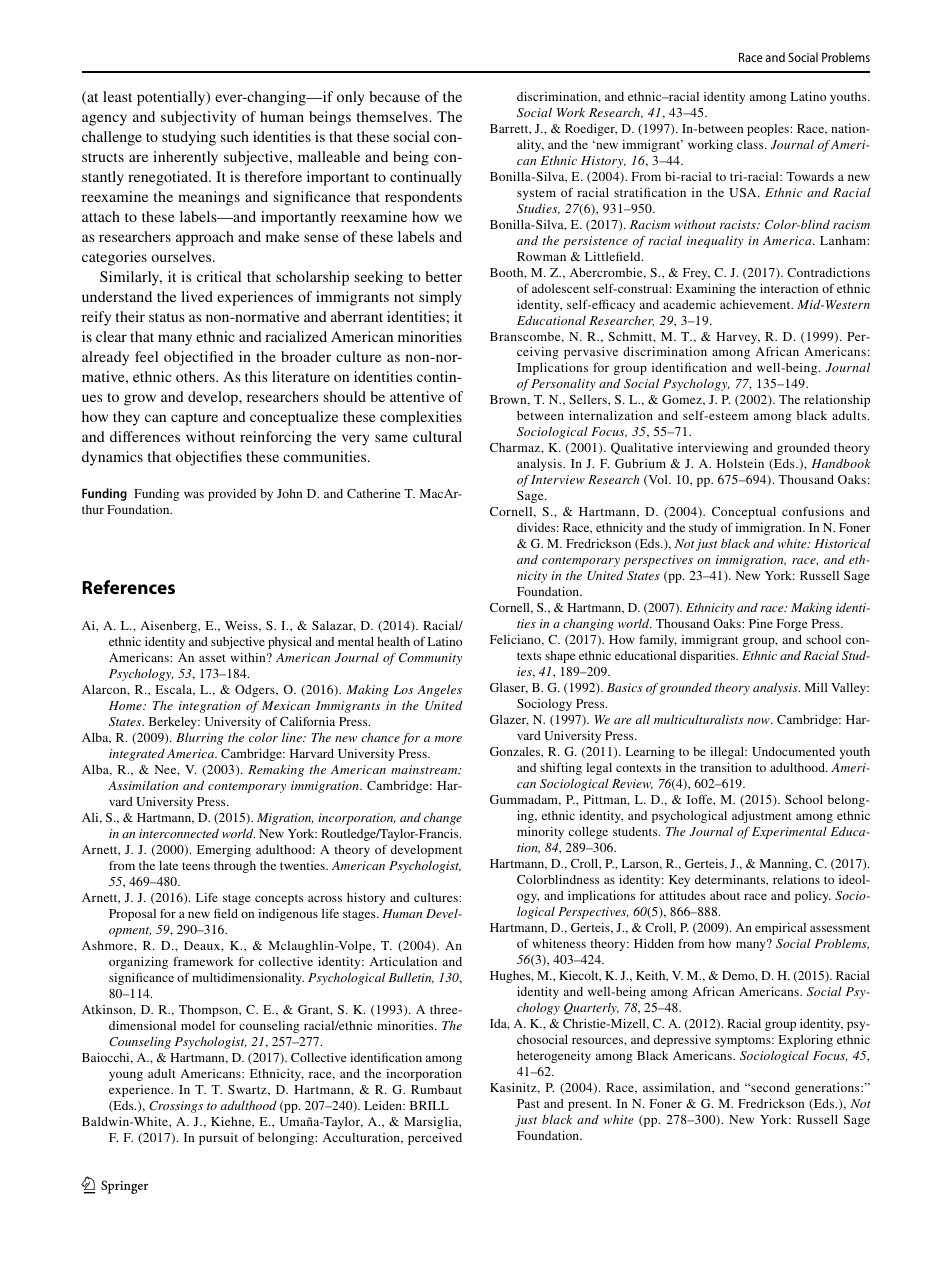 This image has height=1265, width=952. What do you see at coordinates (769, 130) in the image?
I see `peoples` at bounding box center [769, 130].
